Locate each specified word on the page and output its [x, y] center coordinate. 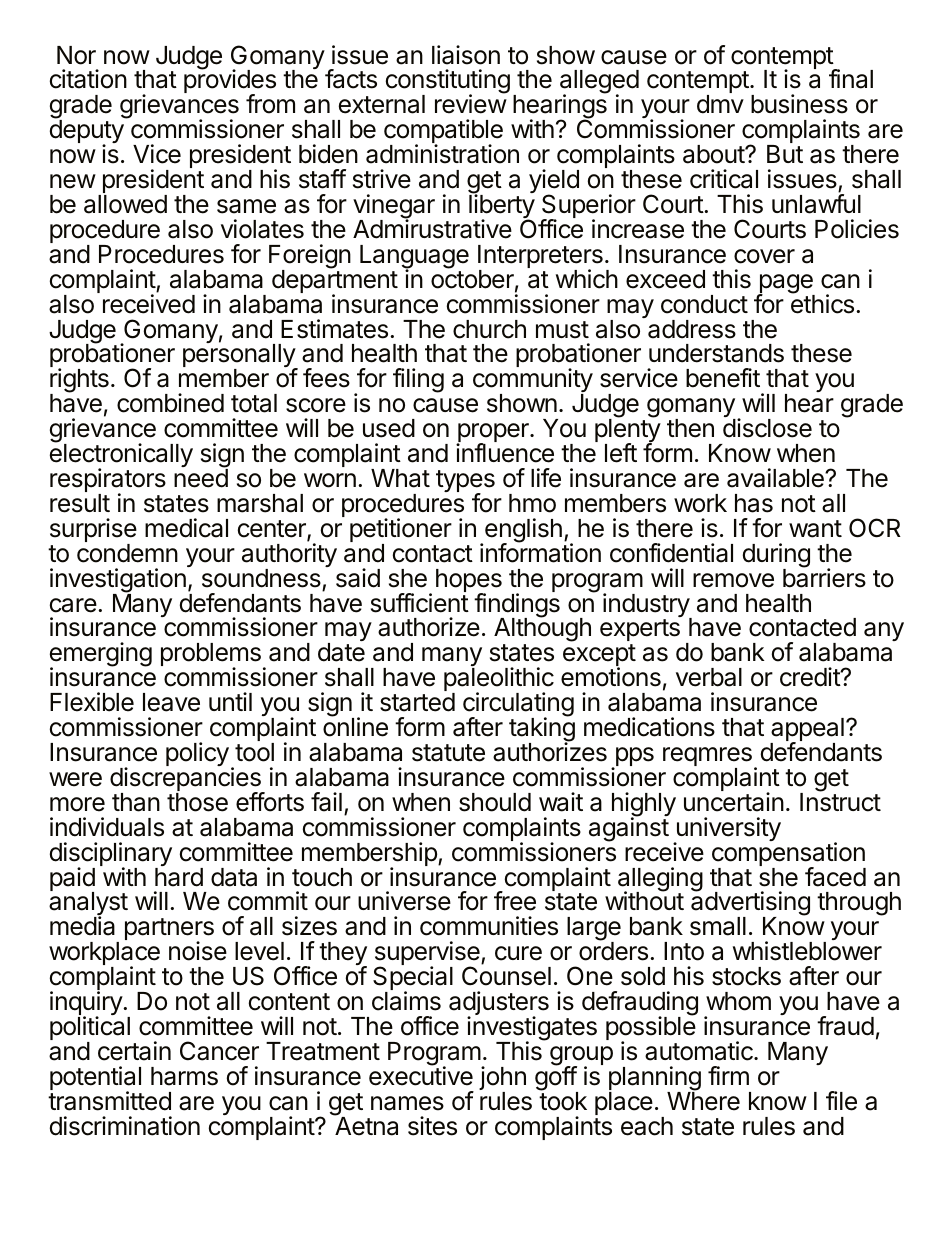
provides [230, 83]
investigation [118, 581]
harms [184, 1076]
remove [733, 580]
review [471, 104]
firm [728, 1075]
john [502, 1079]
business [799, 104]
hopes [469, 582]
